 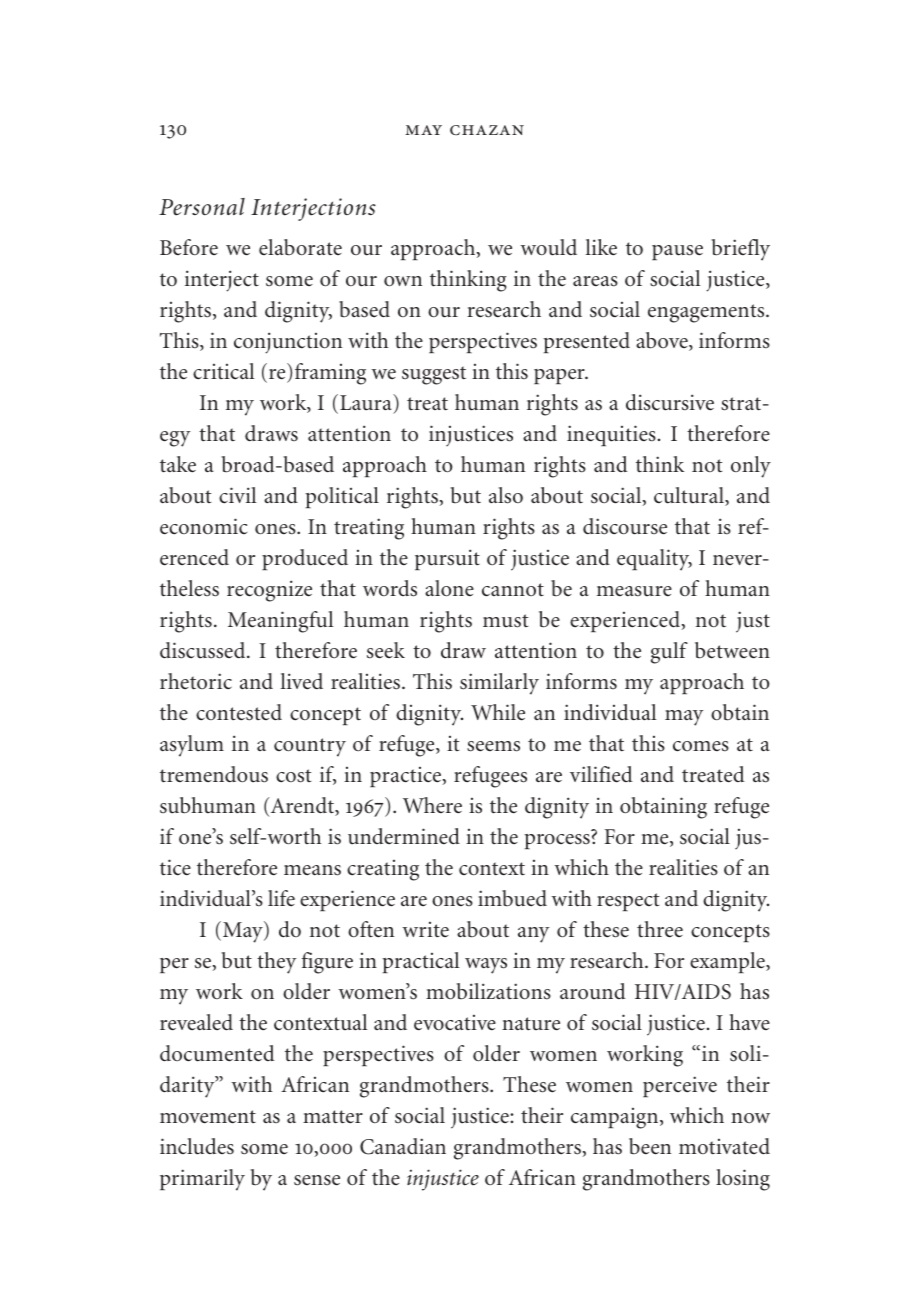 I want to click on pause, so click(x=677, y=252).
